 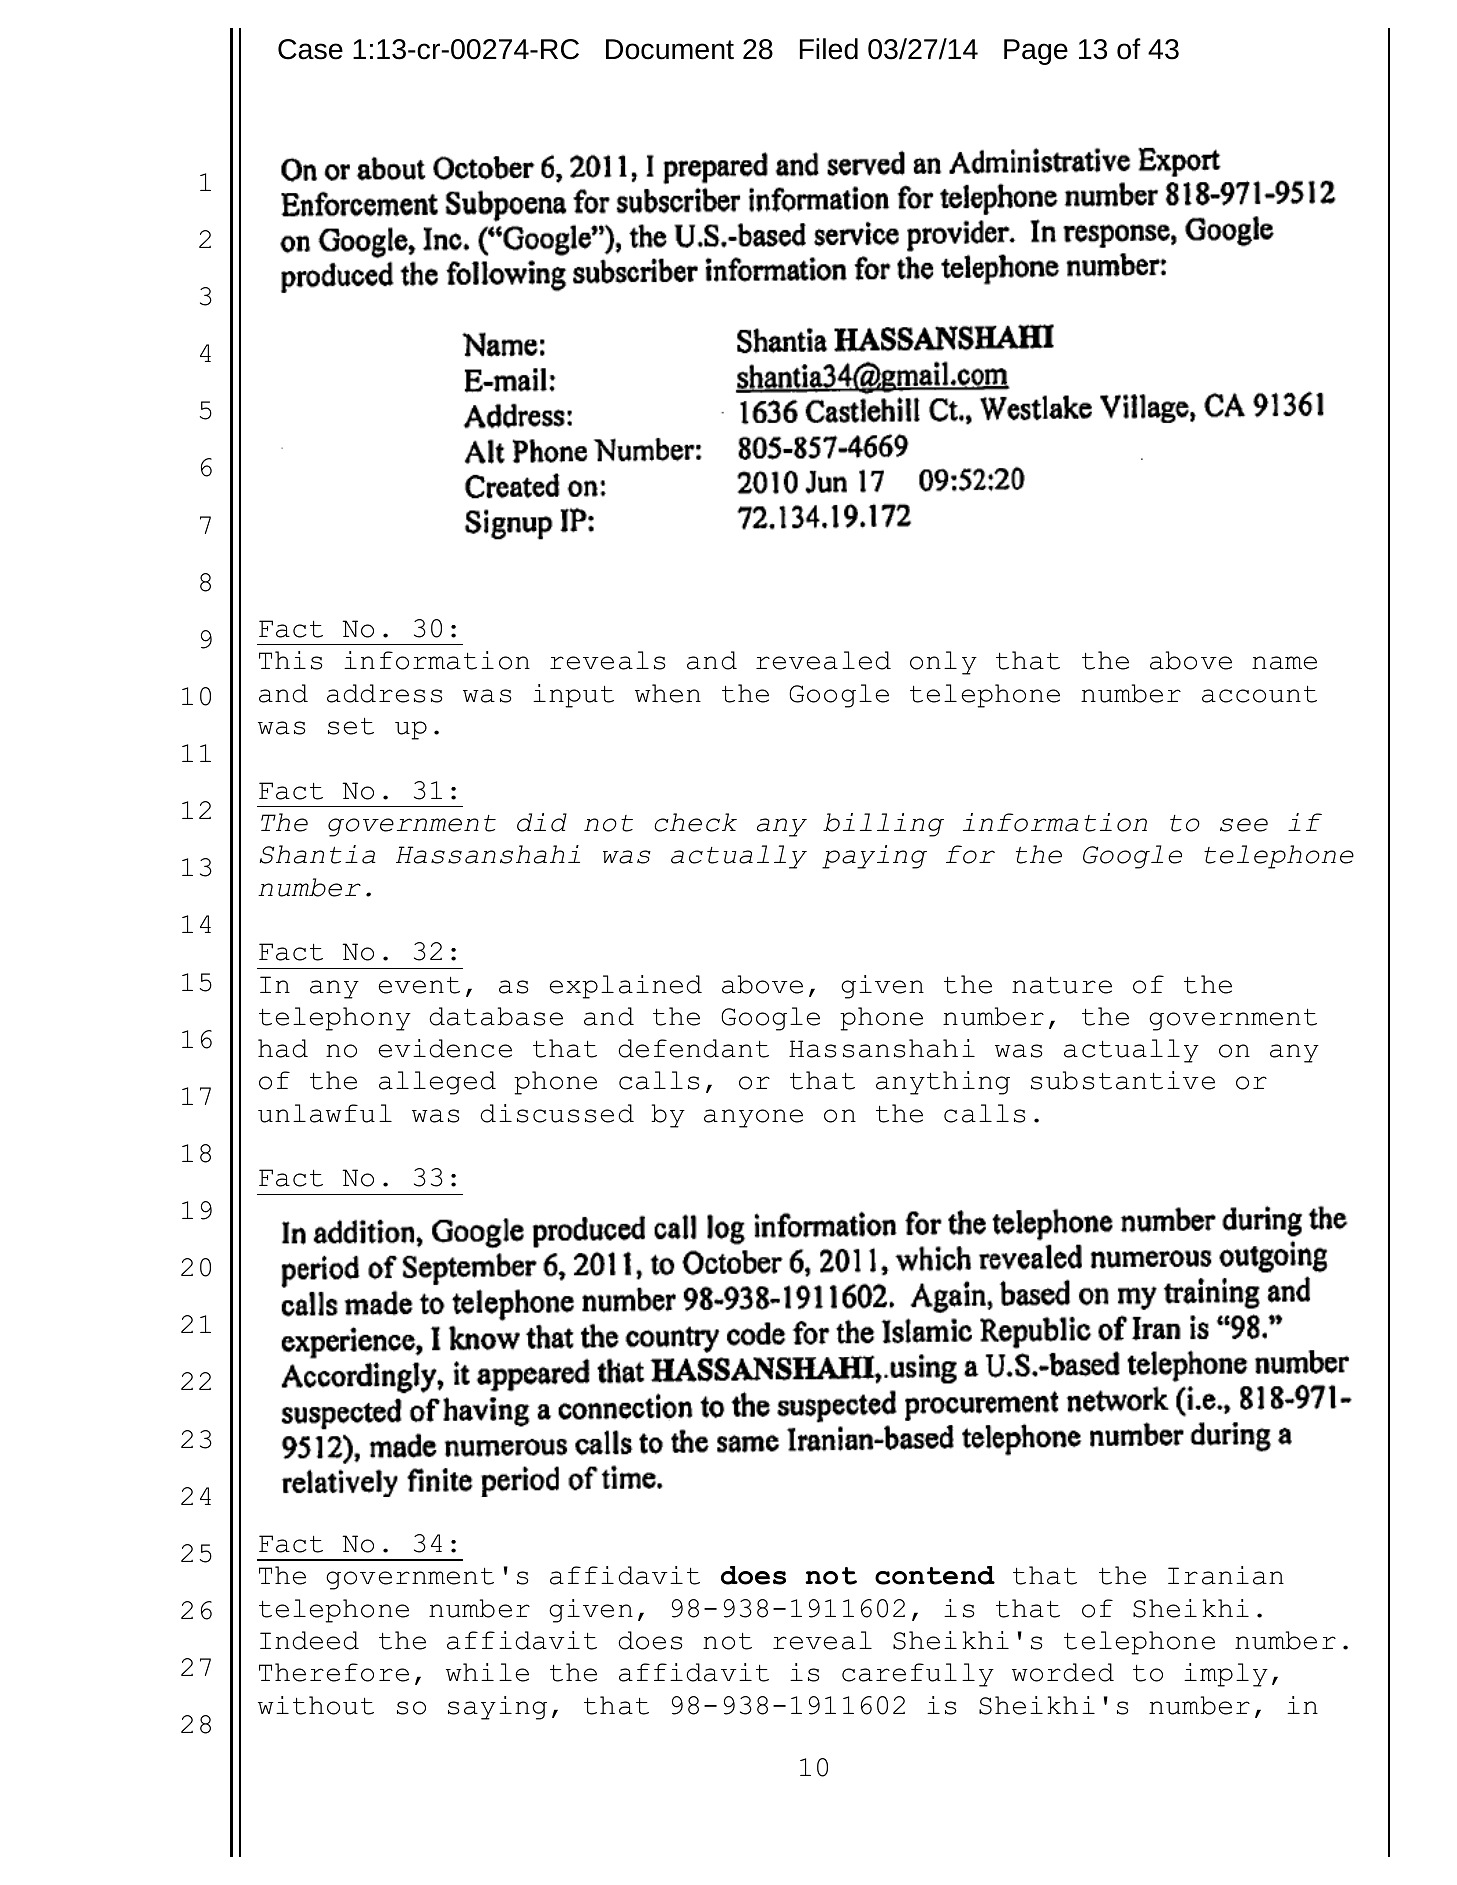 What do you see at coordinates (753, 1118) in the image?
I see `anyone` at bounding box center [753, 1118].
